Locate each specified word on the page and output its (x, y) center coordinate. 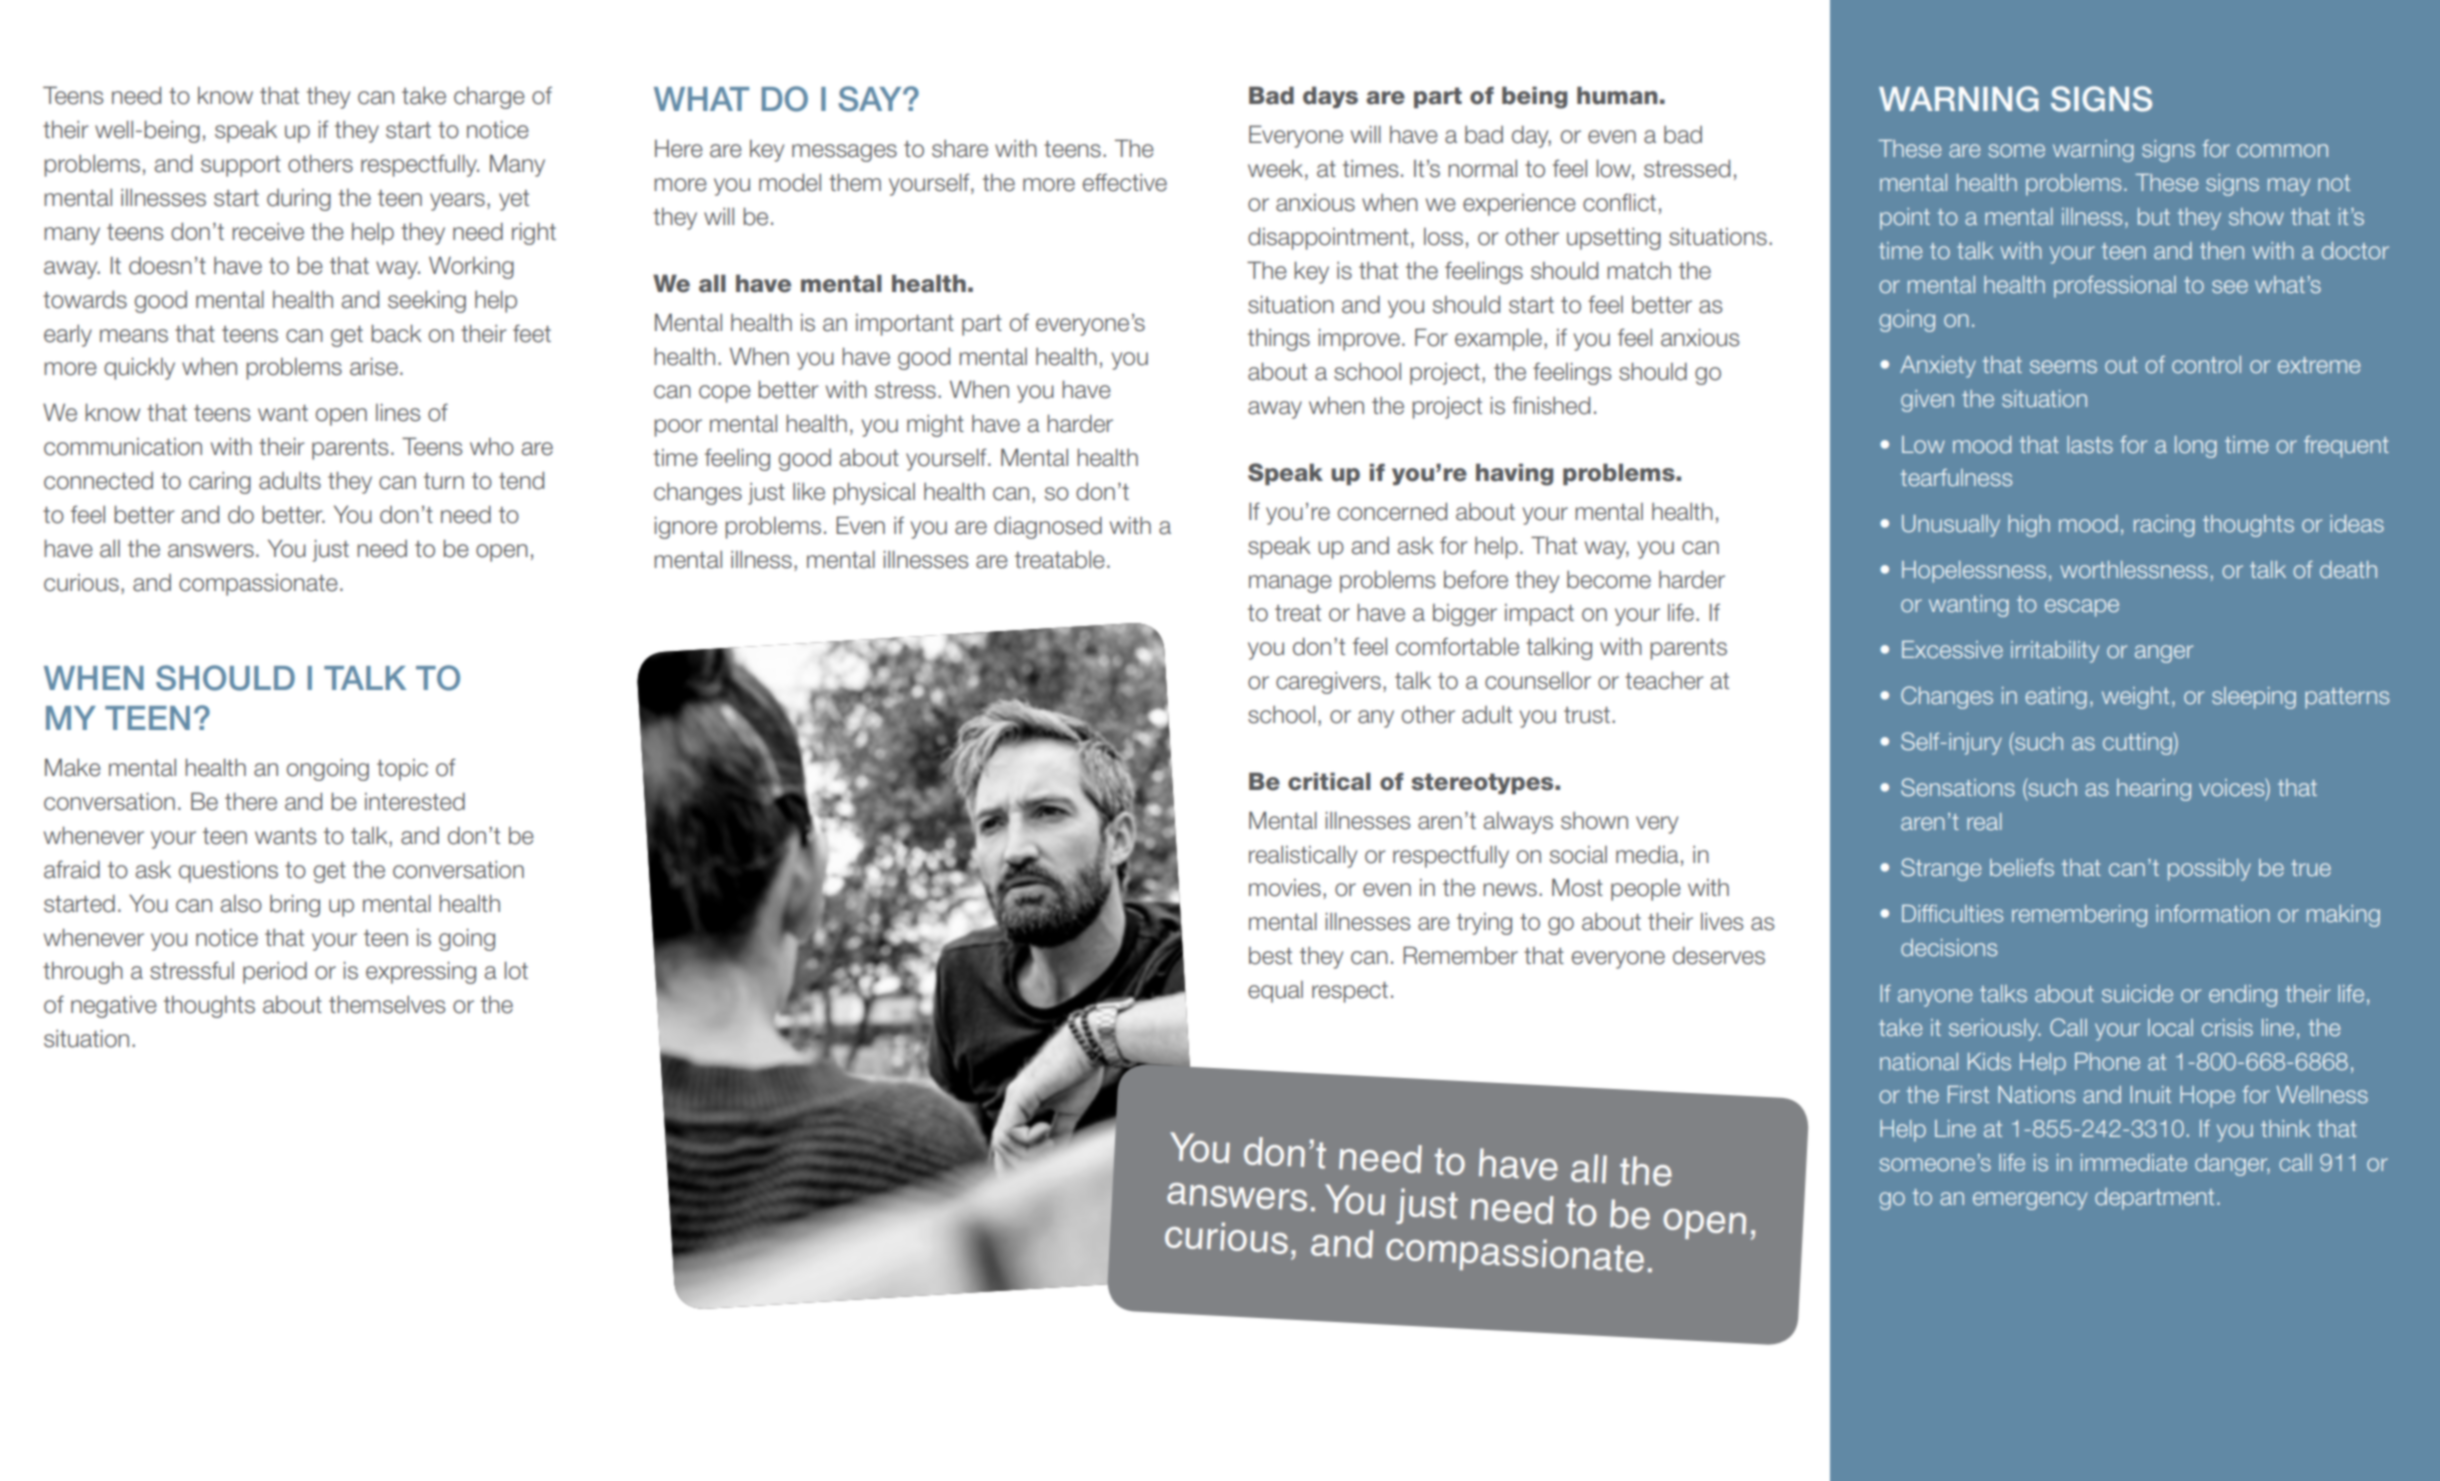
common (2282, 150)
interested (415, 802)
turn (444, 481)
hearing (2154, 790)
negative (114, 1007)
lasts (2090, 444)
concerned (1392, 511)
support (241, 166)
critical (1329, 781)
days (1330, 97)
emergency (2030, 1201)
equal (1275, 992)
